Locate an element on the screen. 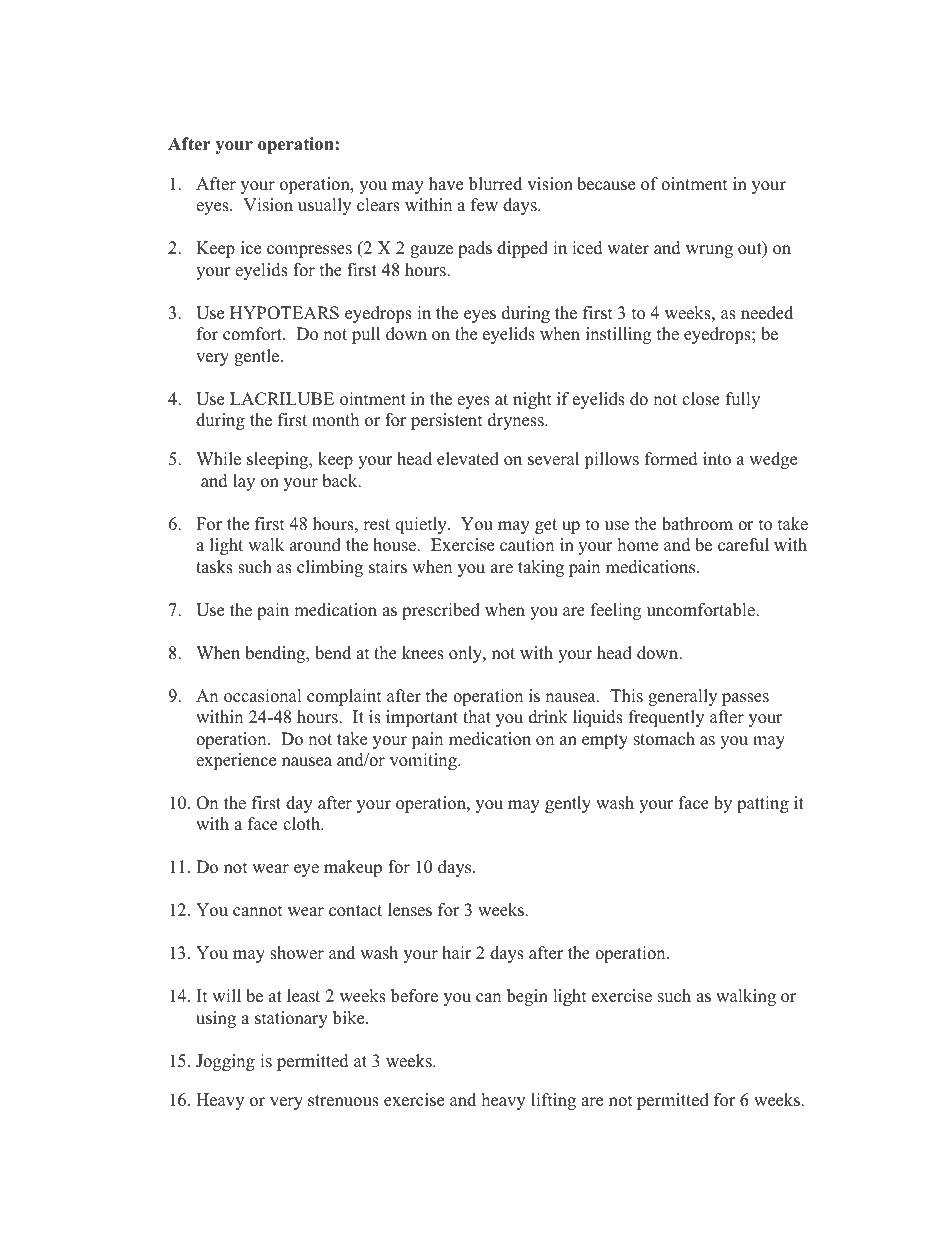 This screenshot has width=952, height=1233. usually is located at coordinates (324, 206).
